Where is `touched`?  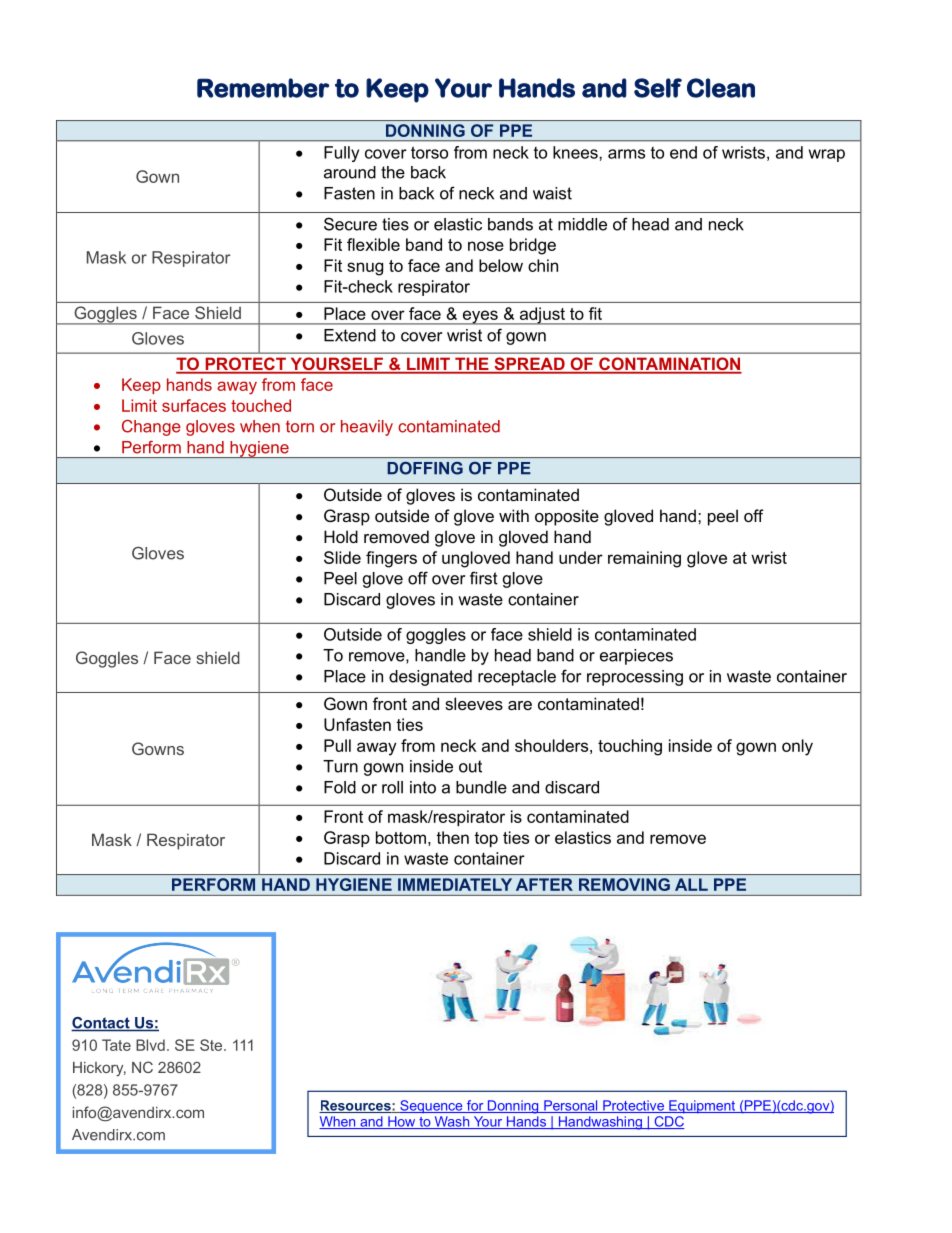 touched is located at coordinates (261, 405).
